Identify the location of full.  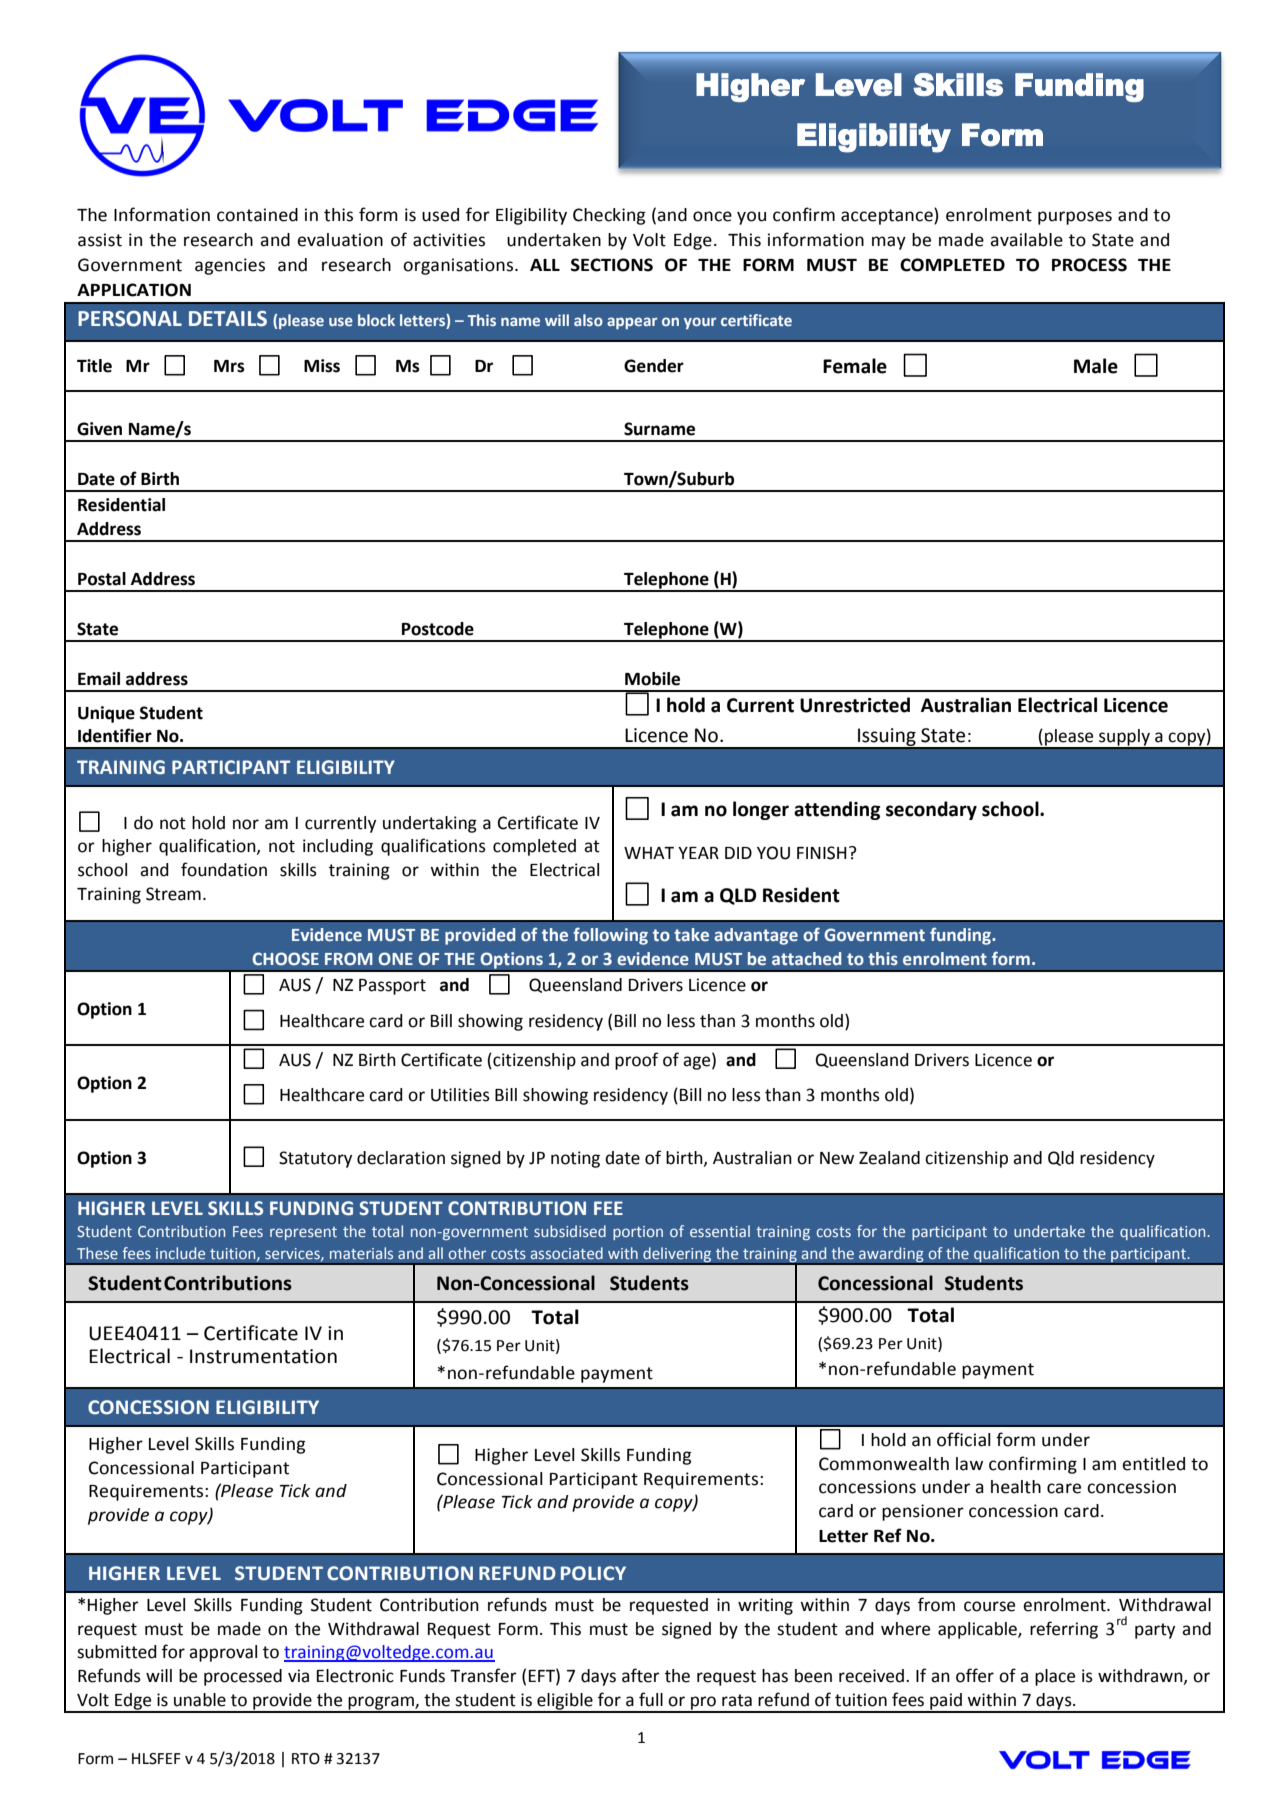
(651, 1699).
